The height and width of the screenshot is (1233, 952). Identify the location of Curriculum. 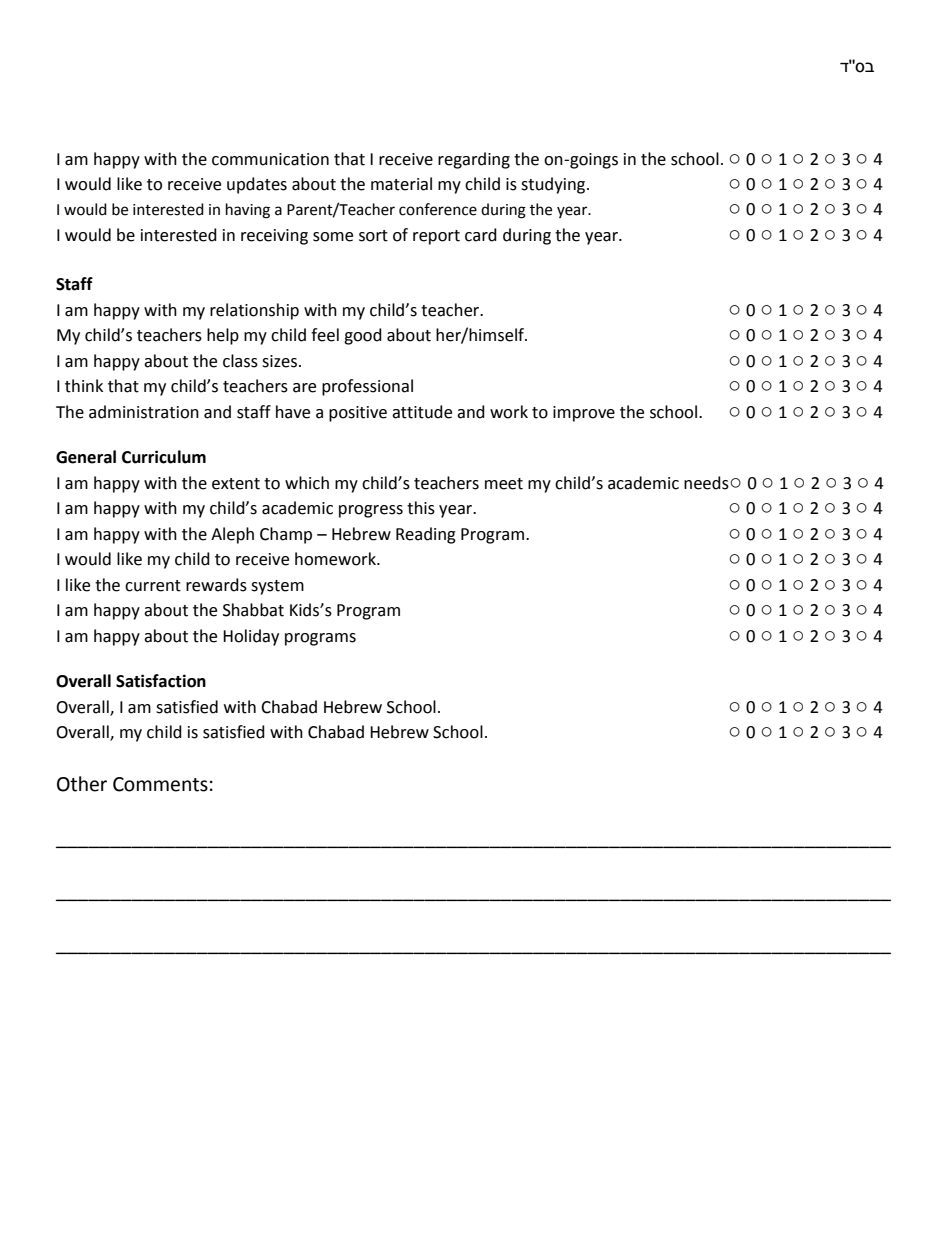
(164, 457).
